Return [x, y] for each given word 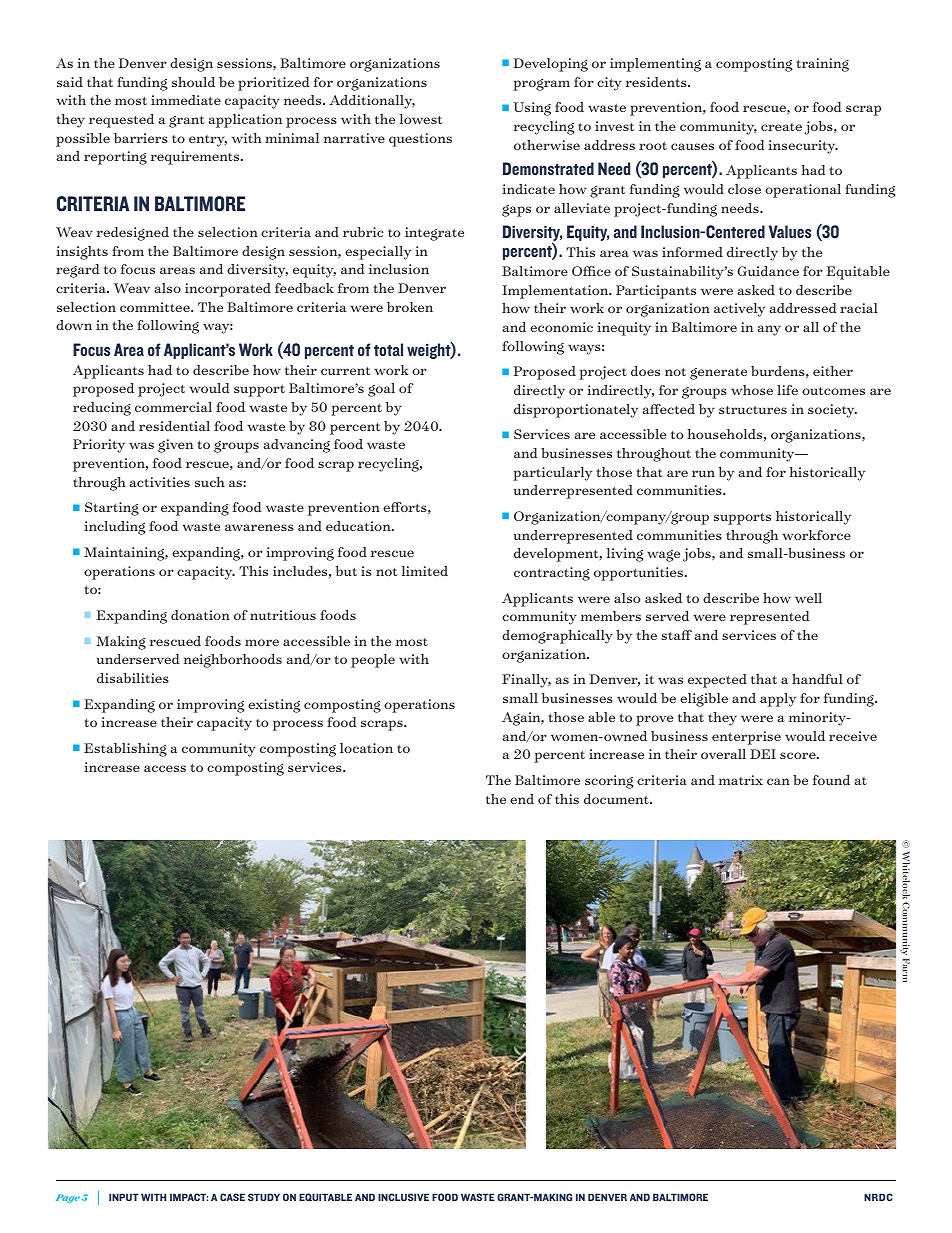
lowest [421, 119]
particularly [552, 474]
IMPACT [189, 1197]
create [781, 127]
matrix [740, 780]
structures [753, 409]
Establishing [125, 750]
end [522, 799]
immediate [186, 100]
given [175, 446]
